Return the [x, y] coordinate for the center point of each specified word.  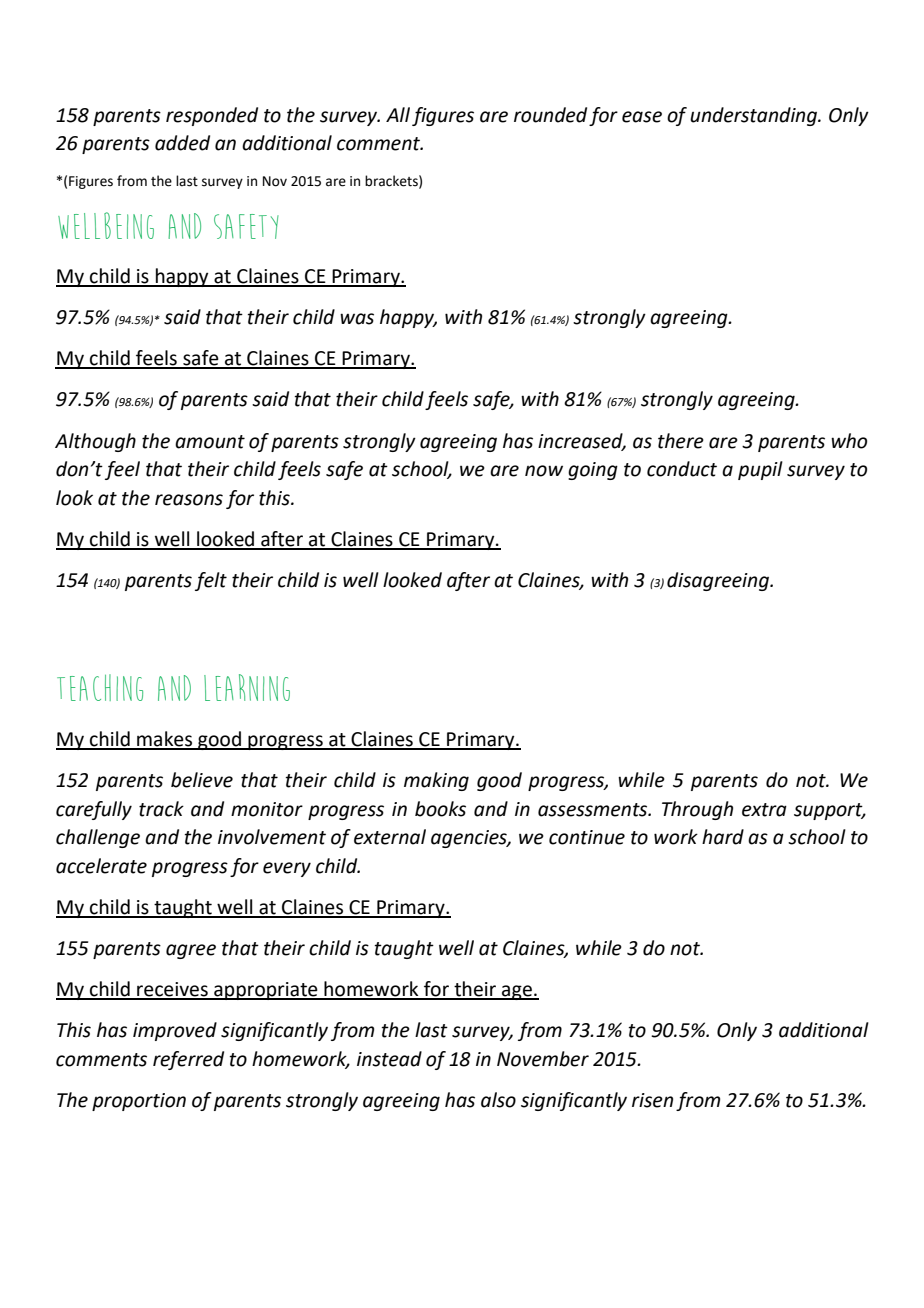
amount [210, 442]
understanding [754, 116]
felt [211, 581]
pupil [760, 470]
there [681, 441]
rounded [550, 115]
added [182, 143]
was [357, 319]
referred [188, 1060]
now [544, 471]
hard [723, 837]
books [440, 809]
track [161, 809]
